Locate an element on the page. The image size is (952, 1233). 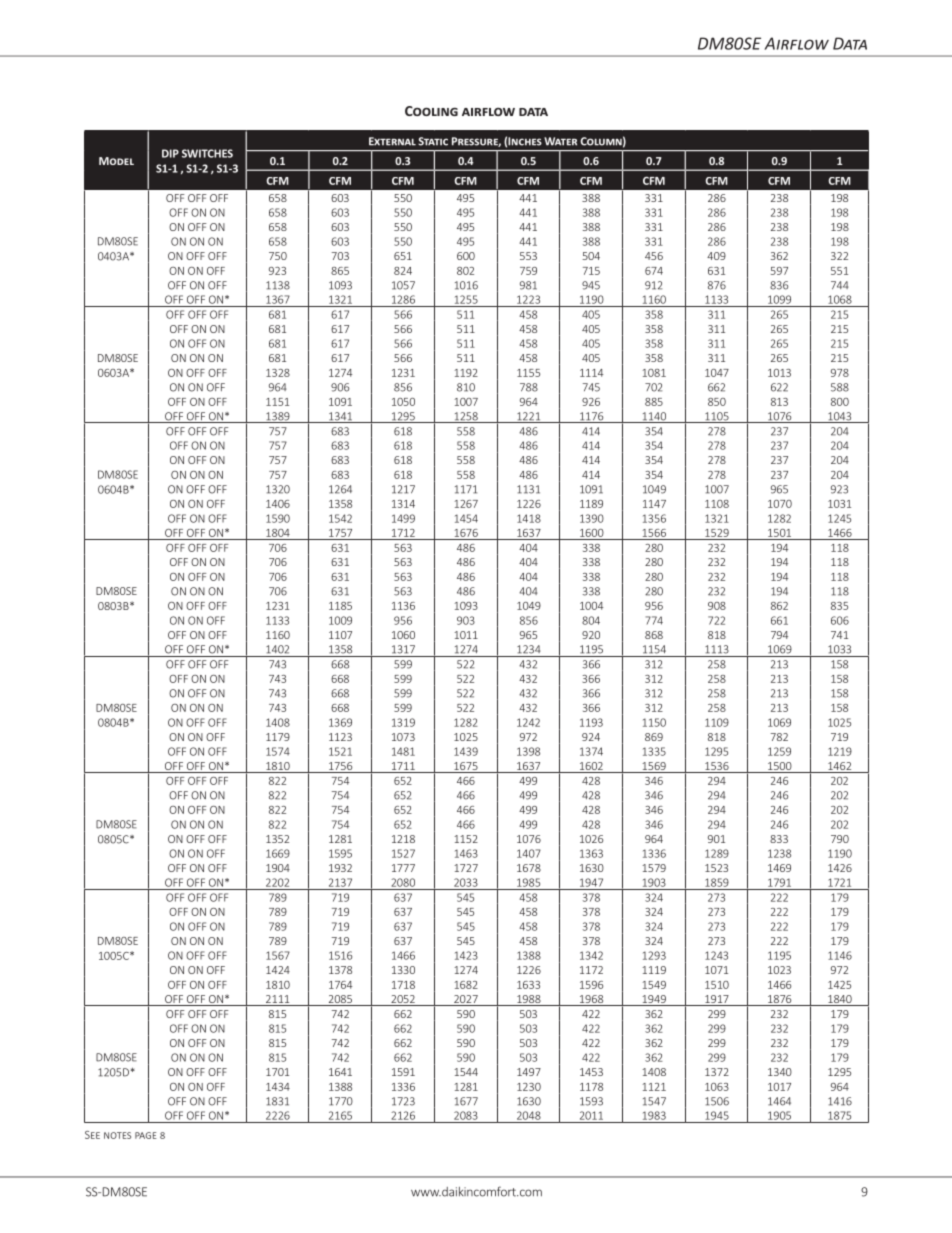
Water is located at coordinates (560, 141).
